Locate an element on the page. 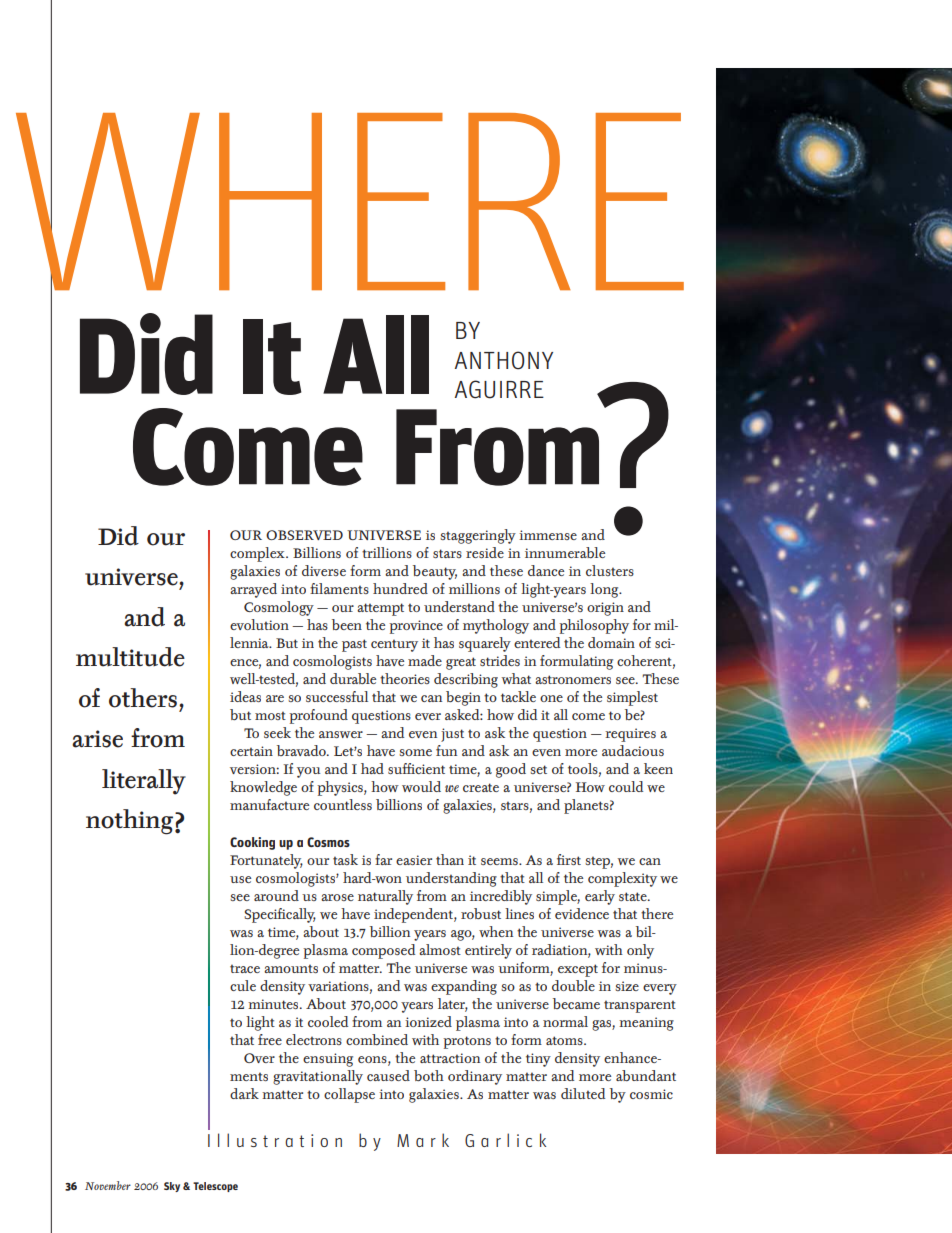 This image has width=952, height=1233. durable is located at coordinates (353, 678).
